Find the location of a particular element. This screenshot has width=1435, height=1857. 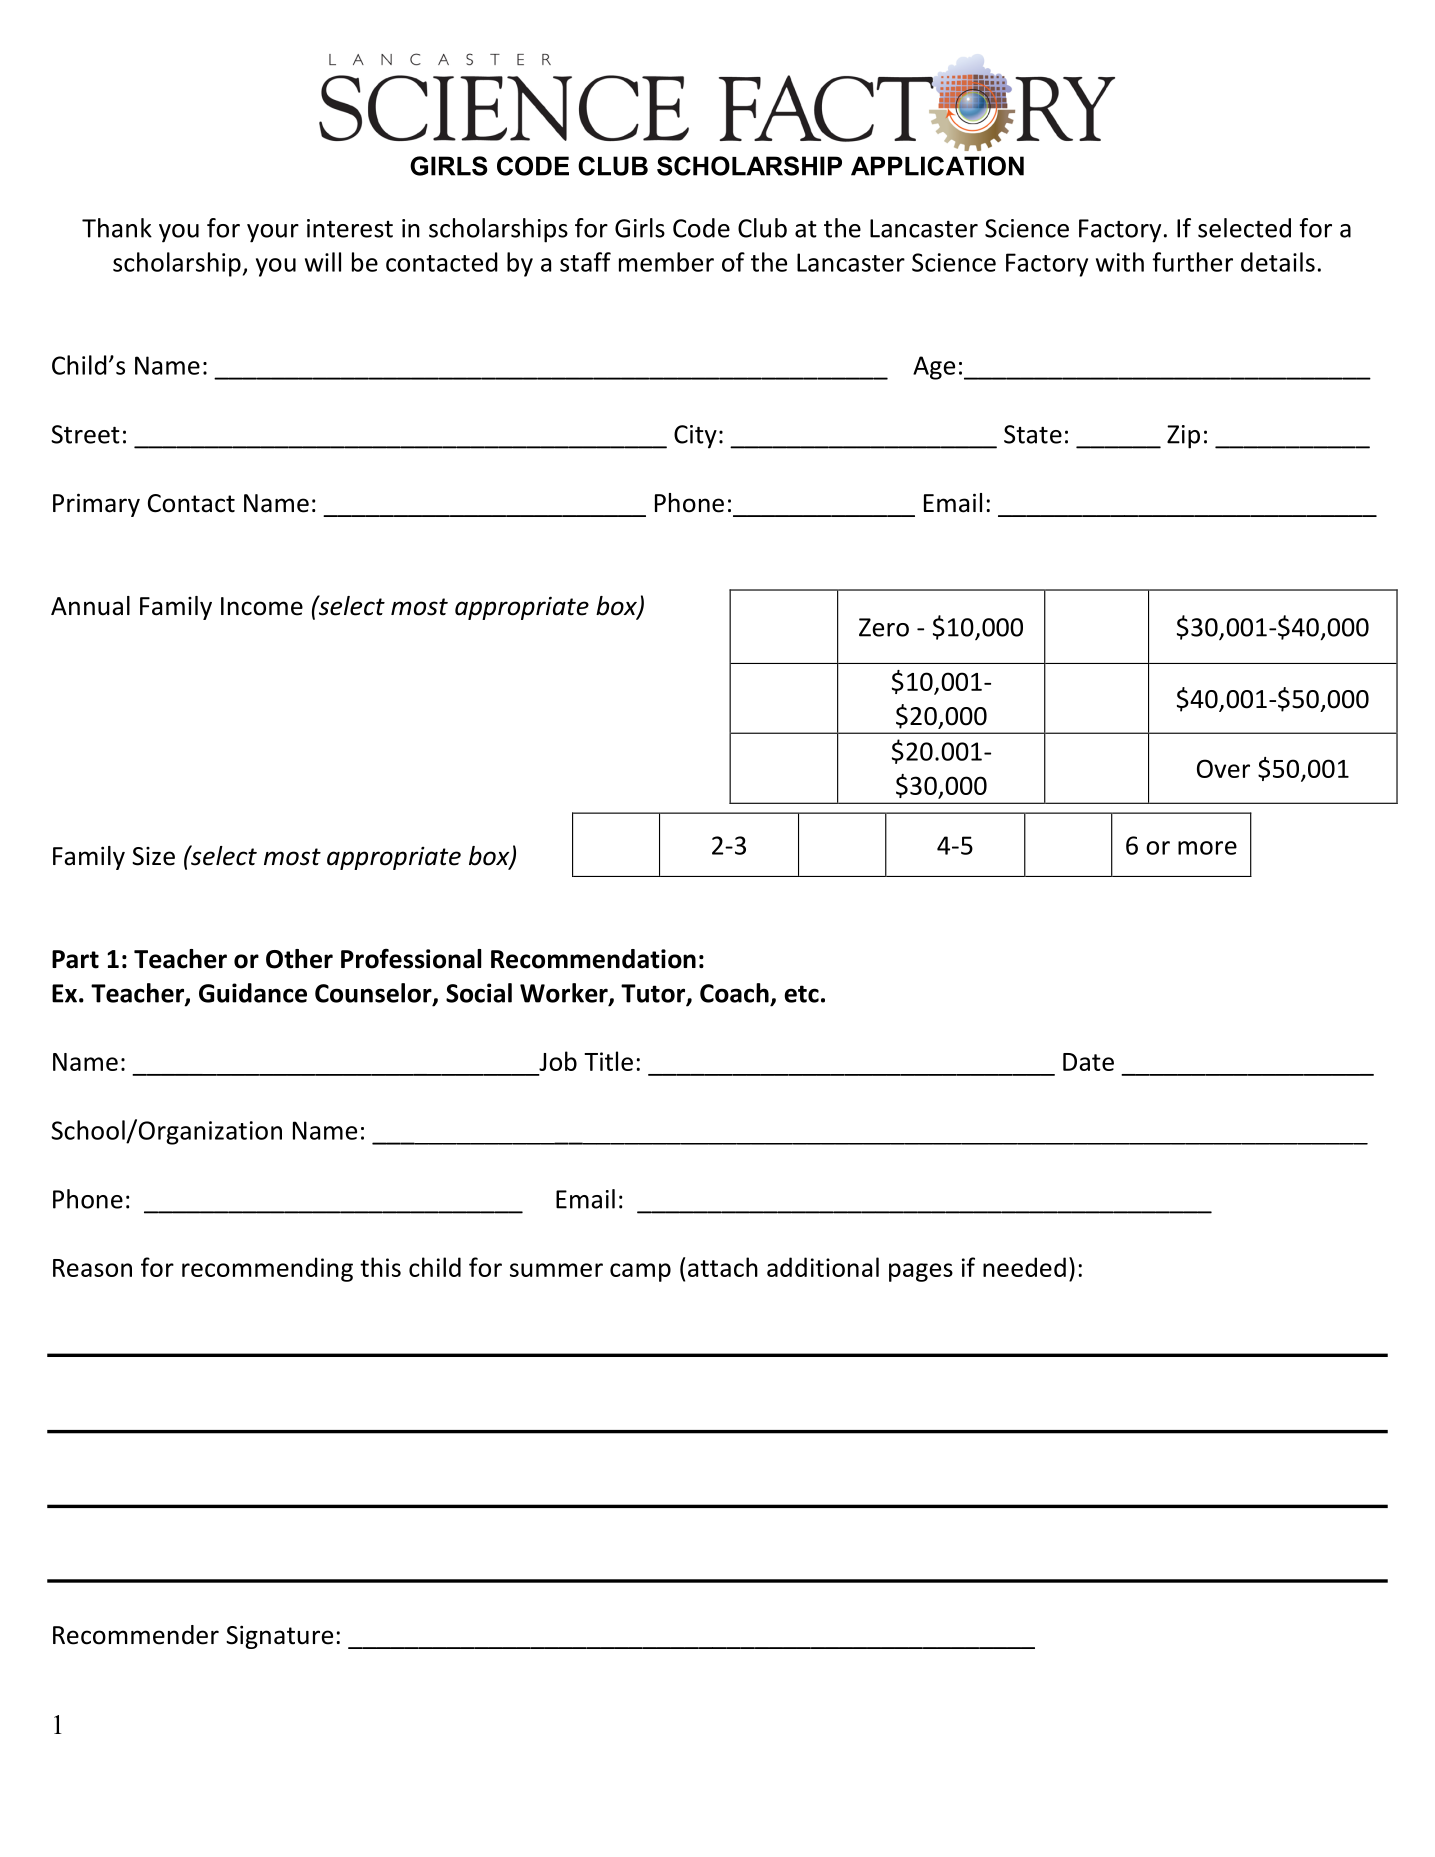

Title is located at coordinates (608, 1061).
